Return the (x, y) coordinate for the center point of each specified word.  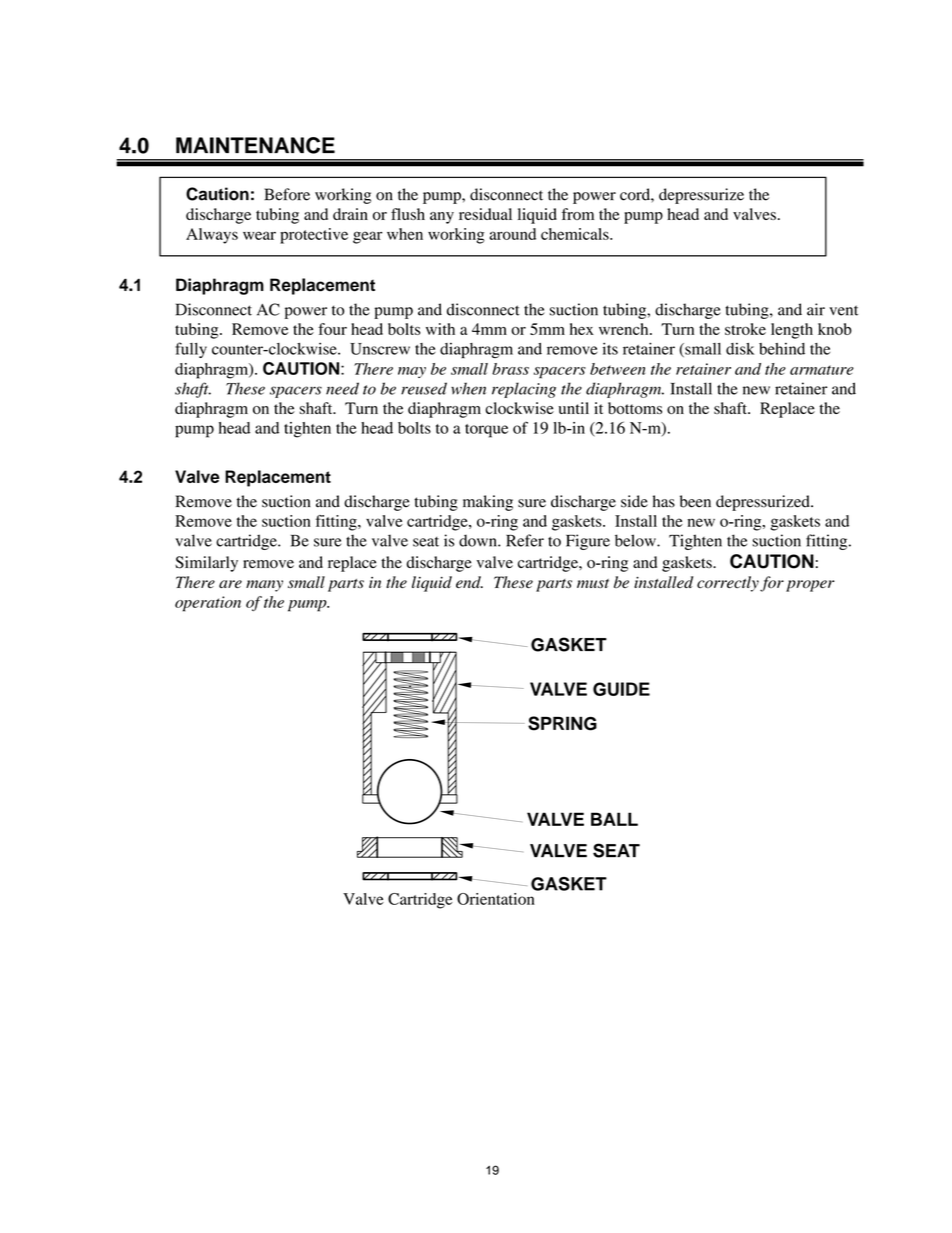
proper (810, 586)
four (332, 329)
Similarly (206, 564)
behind (782, 349)
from (578, 214)
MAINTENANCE (255, 145)
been (695, 501)
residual (485, 214)
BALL (614, 819)
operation (208, 604)
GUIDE (621, 689)
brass (510, 369)
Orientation (497, 897)
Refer (525, 540)
